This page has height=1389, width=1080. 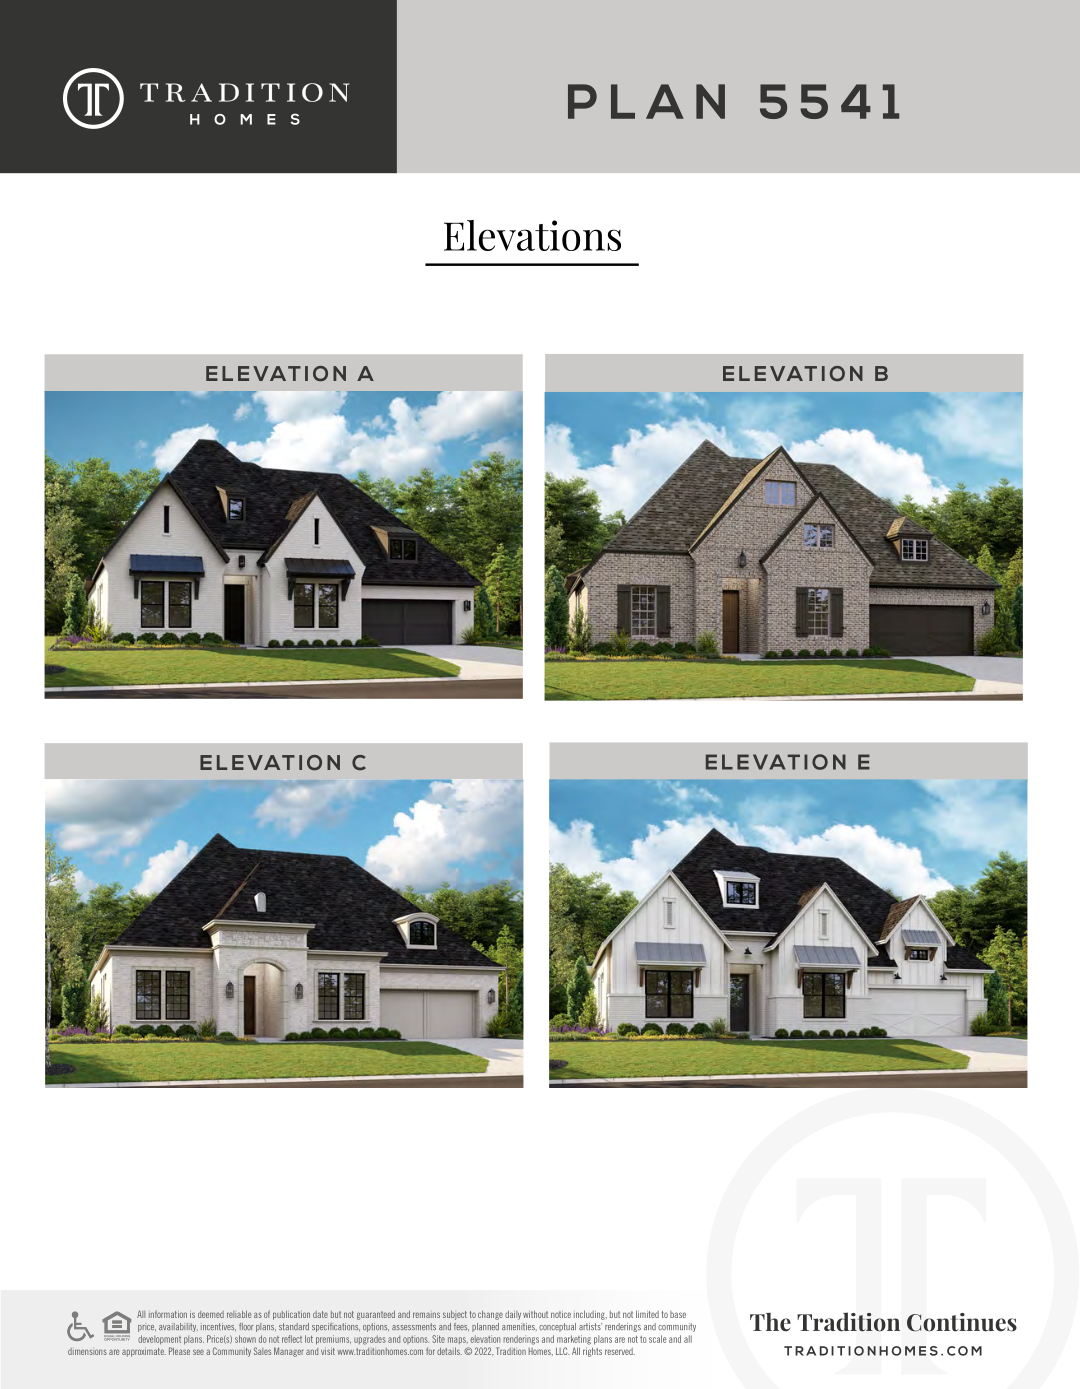 I want to click on scale, so click(x=658, y=1339).
